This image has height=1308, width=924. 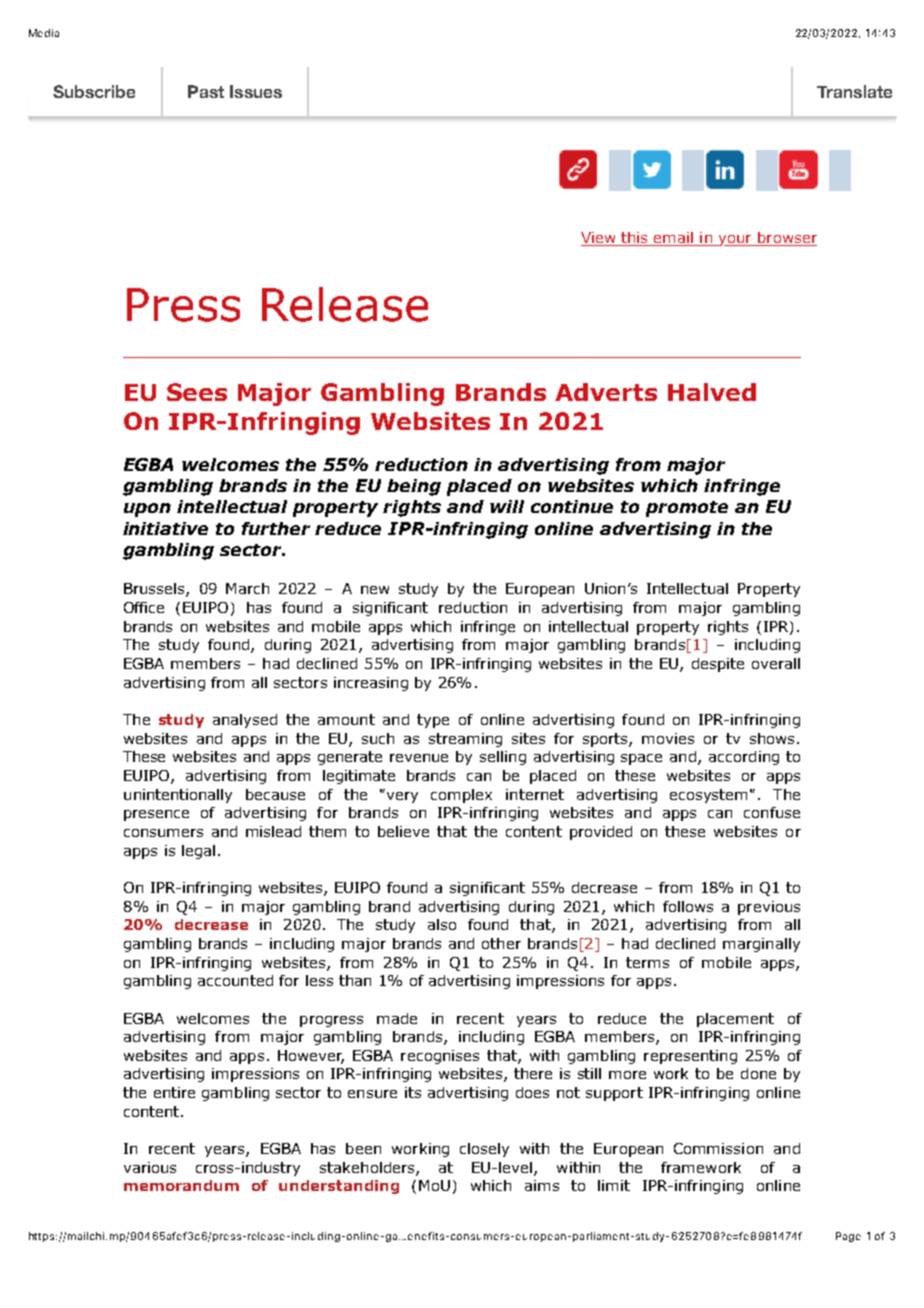 I want to click on Issues, so click(x=256, y=91).
